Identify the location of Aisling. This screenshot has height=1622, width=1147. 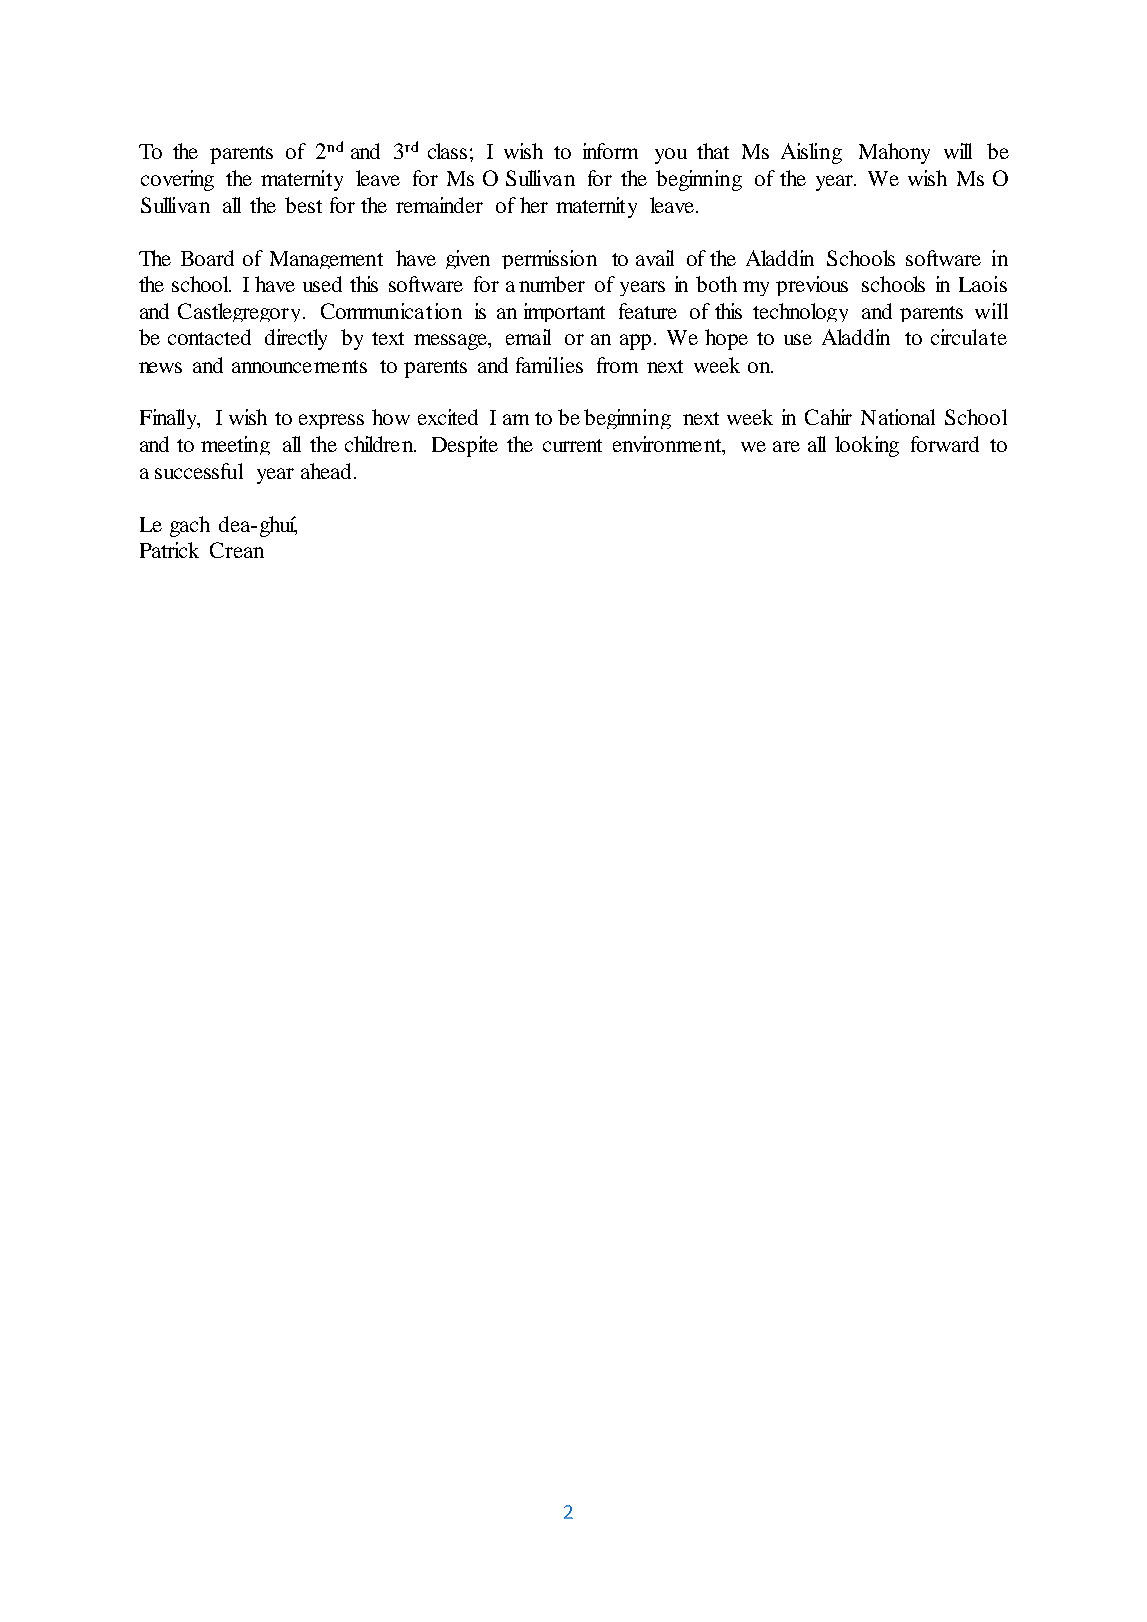
(811, 153).
